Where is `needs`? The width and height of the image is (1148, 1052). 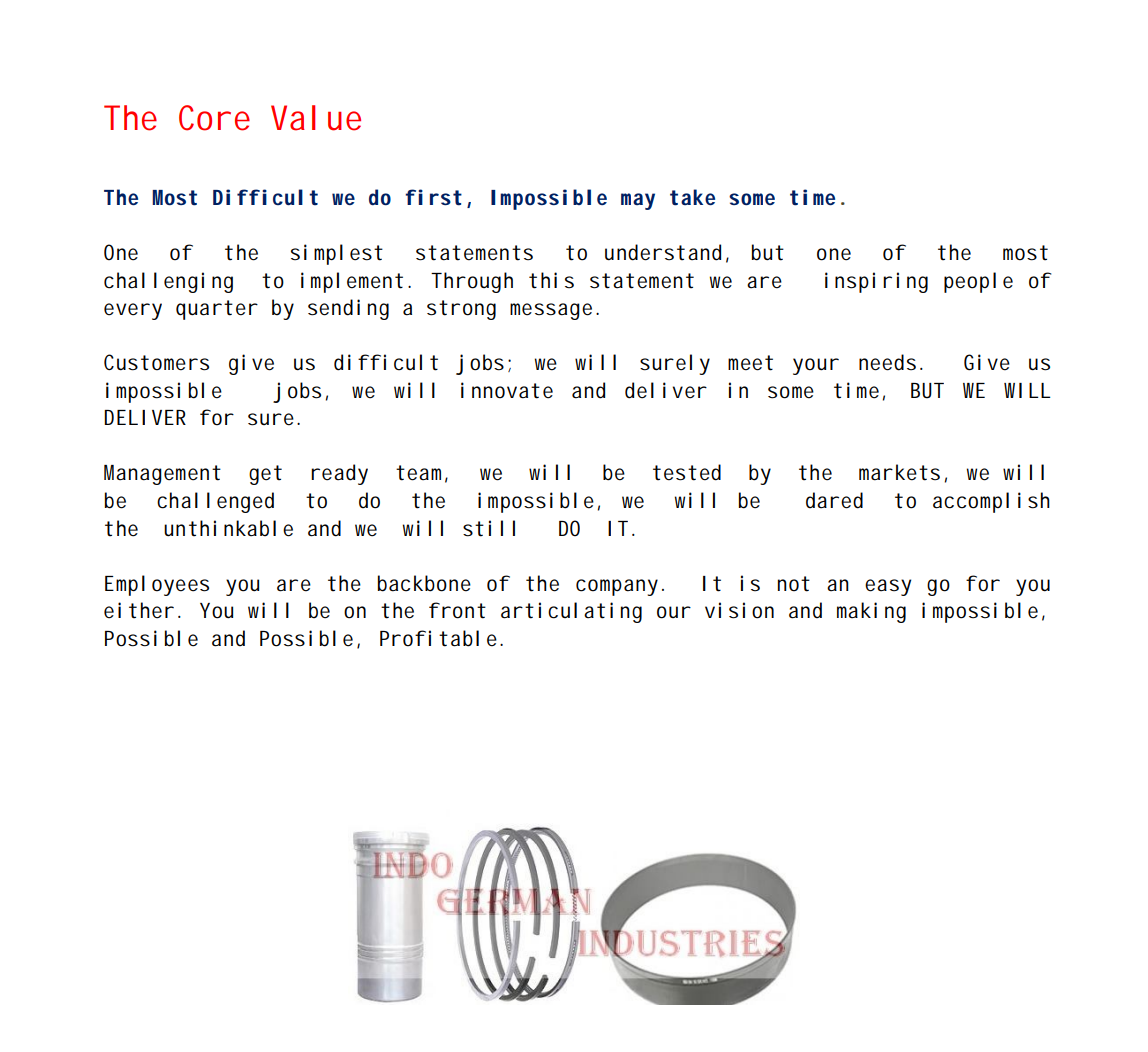
needs is located at coordinates (890, 362).
